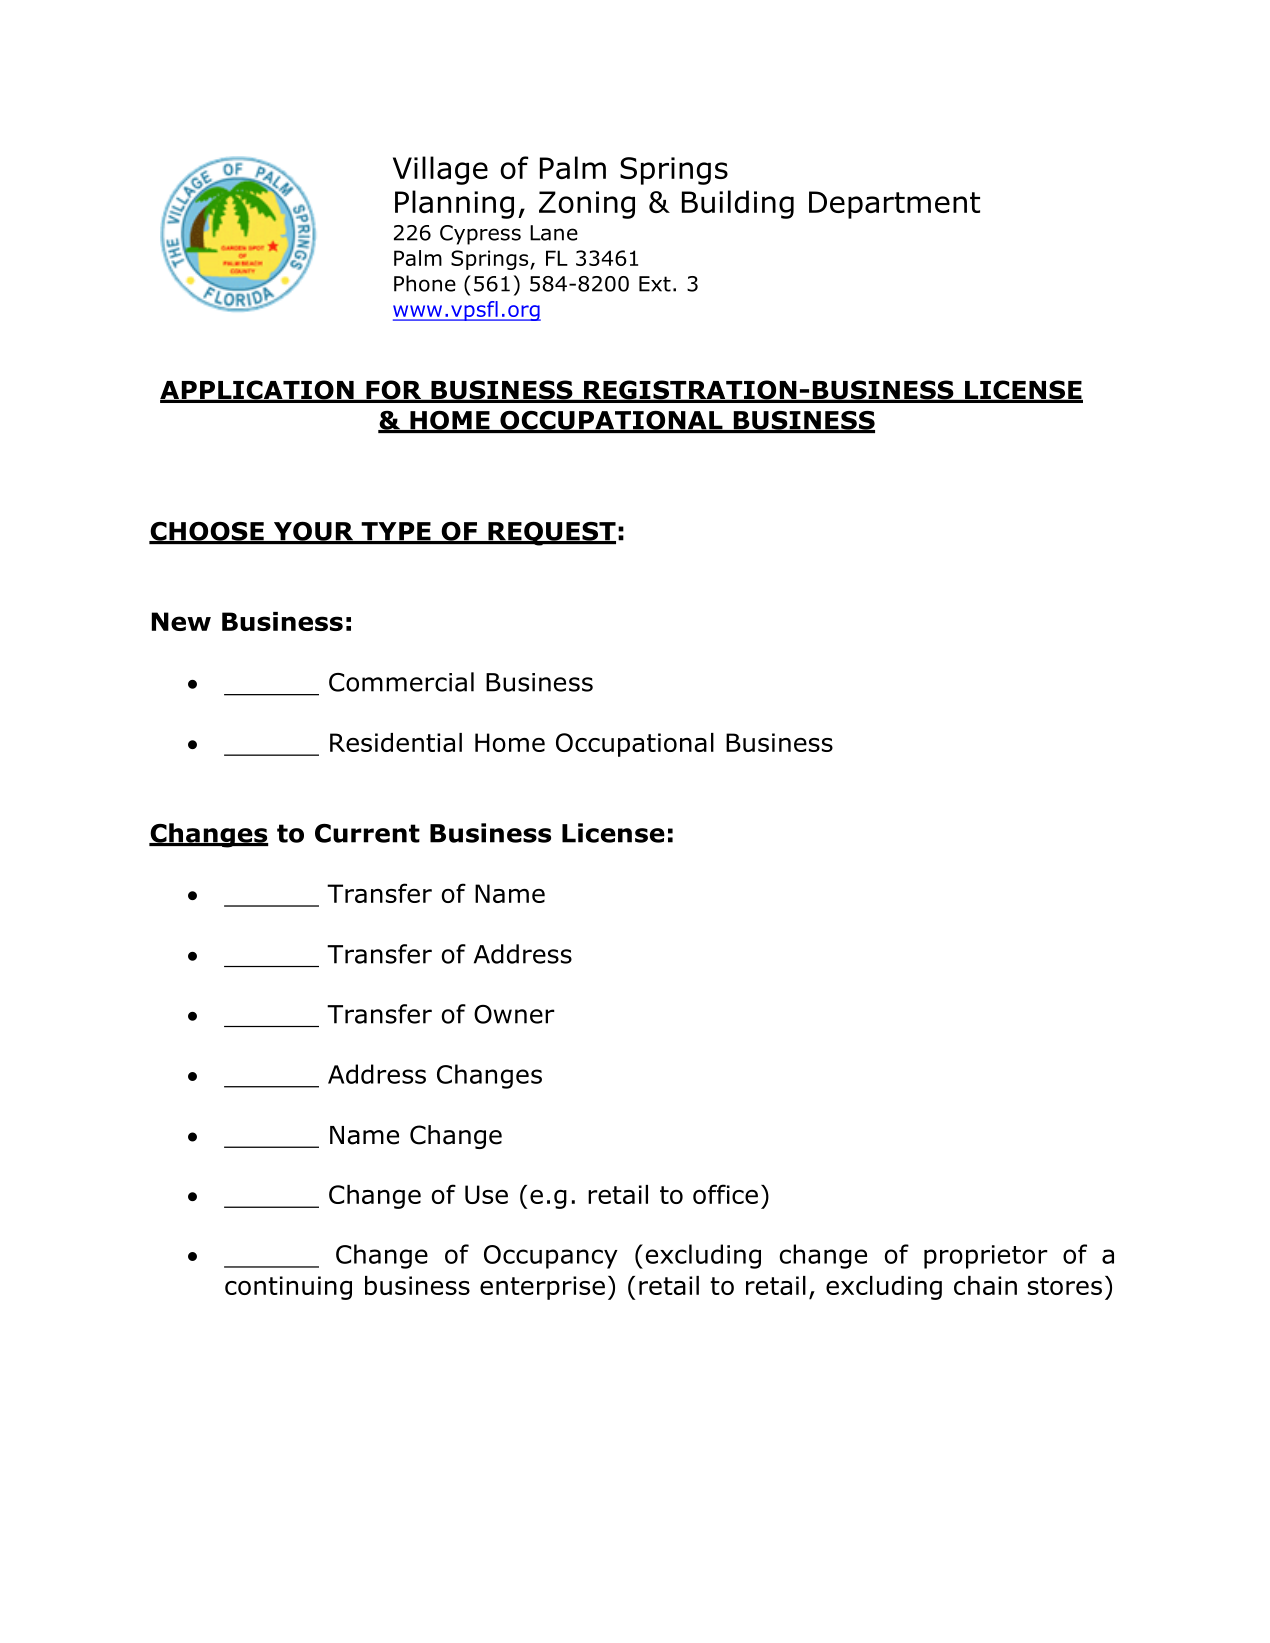 Image resolution: width=1270 pixels, height=1643 pixels. What do you see at coordinates (514, 1014) in the screenshot?
I see `Owner` at bounding box center [514, 1014].
